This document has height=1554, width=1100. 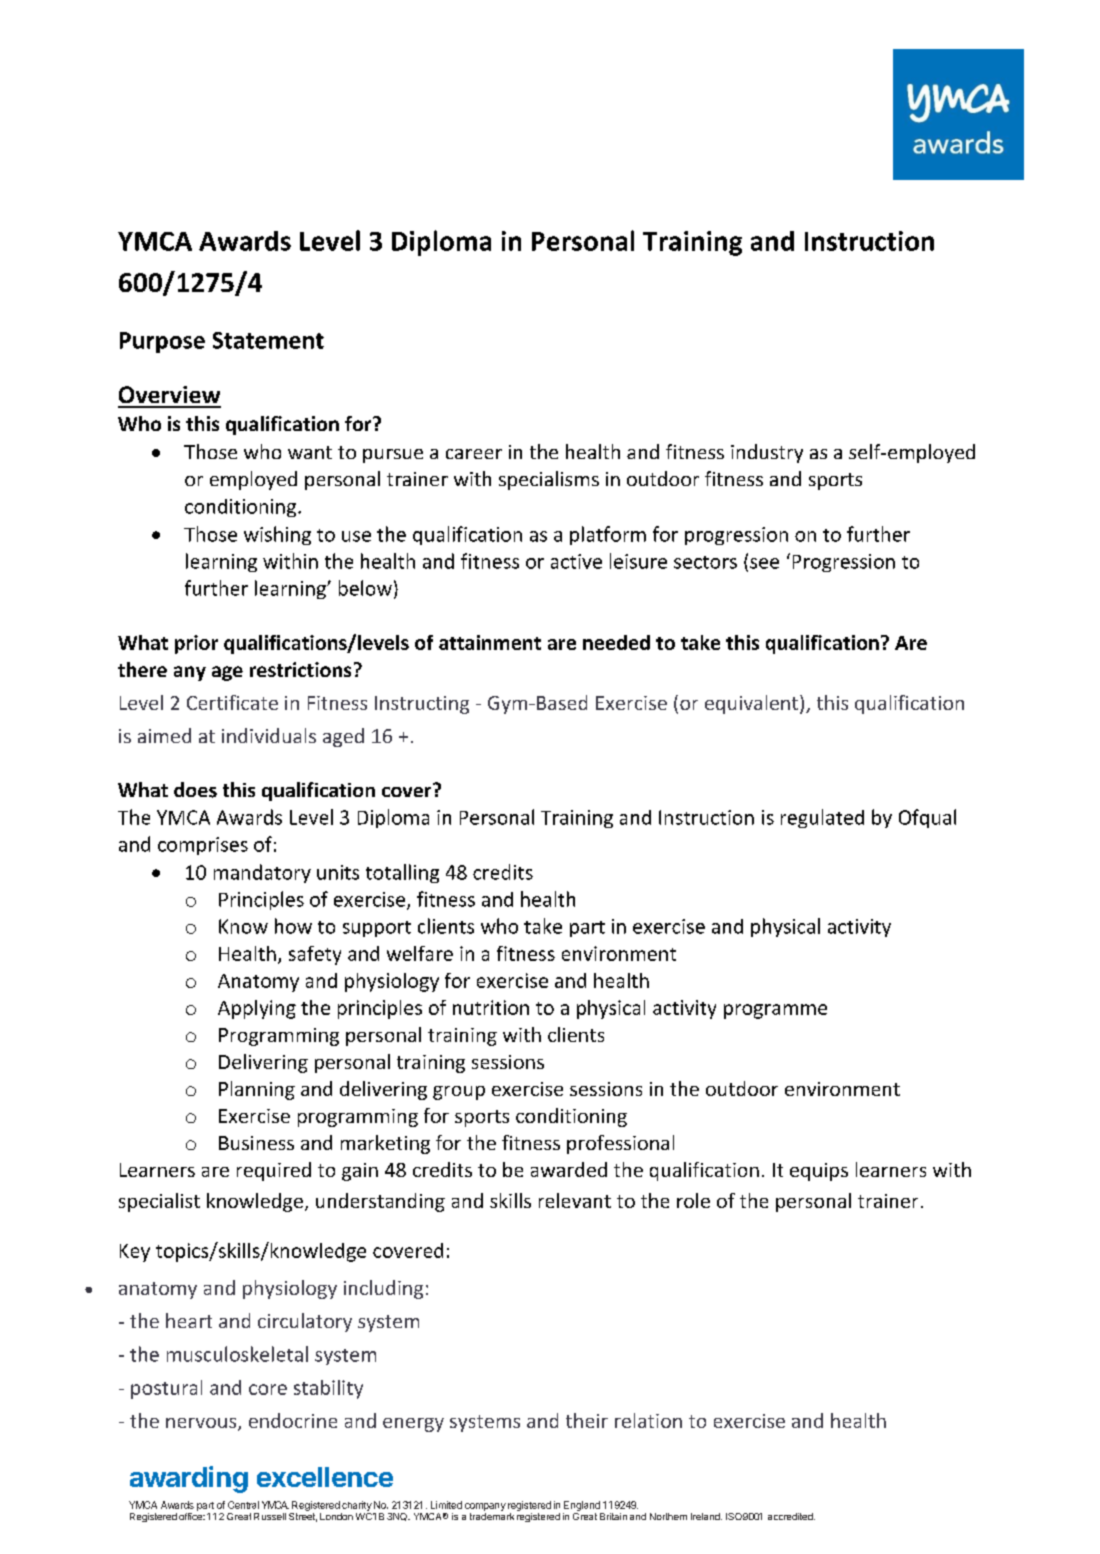 I want to click on career, so click(x=474, y=454).
